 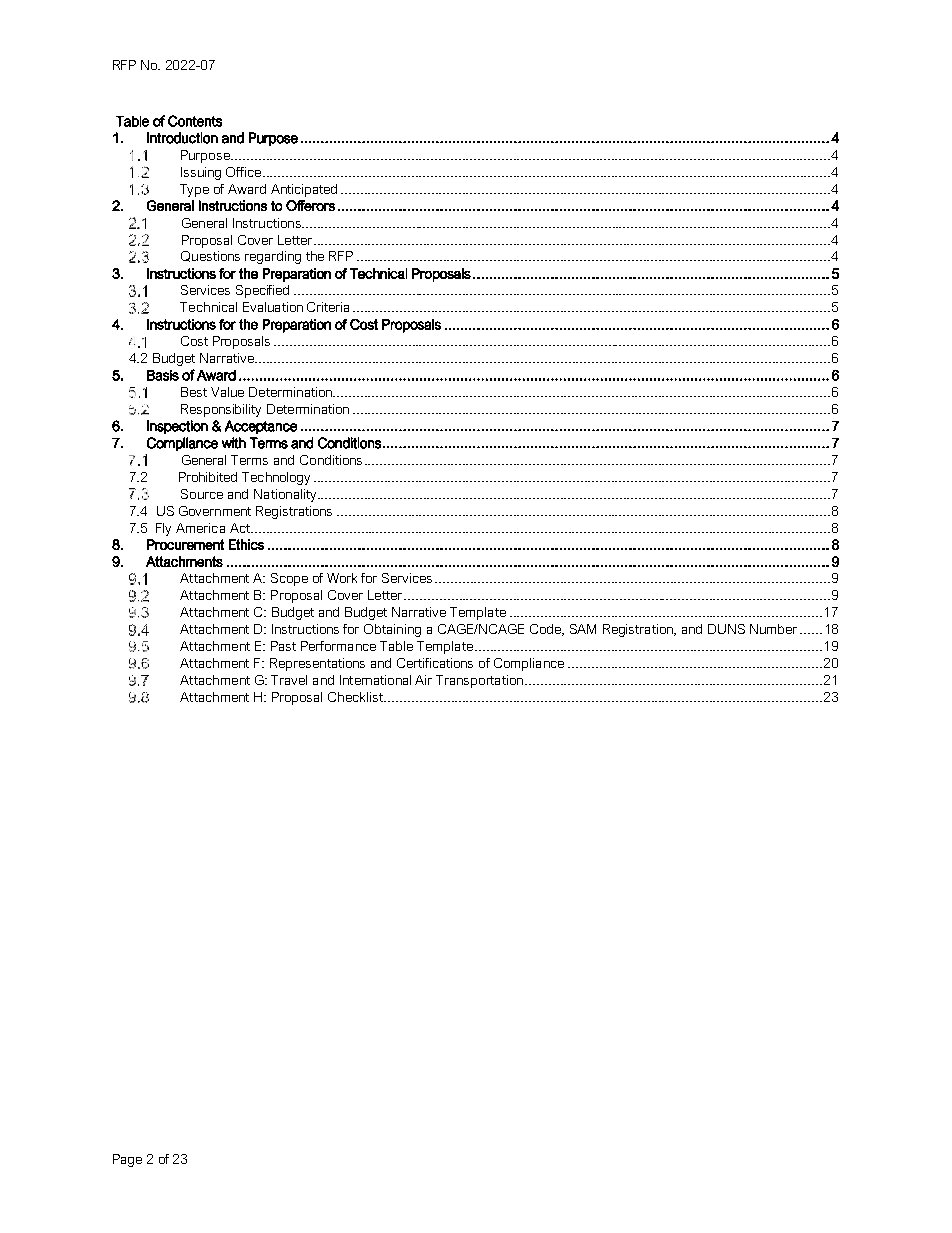 What do you see at coordinates (773, 629) in the screenshot?
I see `Number` at bounding box center [773, 629].
